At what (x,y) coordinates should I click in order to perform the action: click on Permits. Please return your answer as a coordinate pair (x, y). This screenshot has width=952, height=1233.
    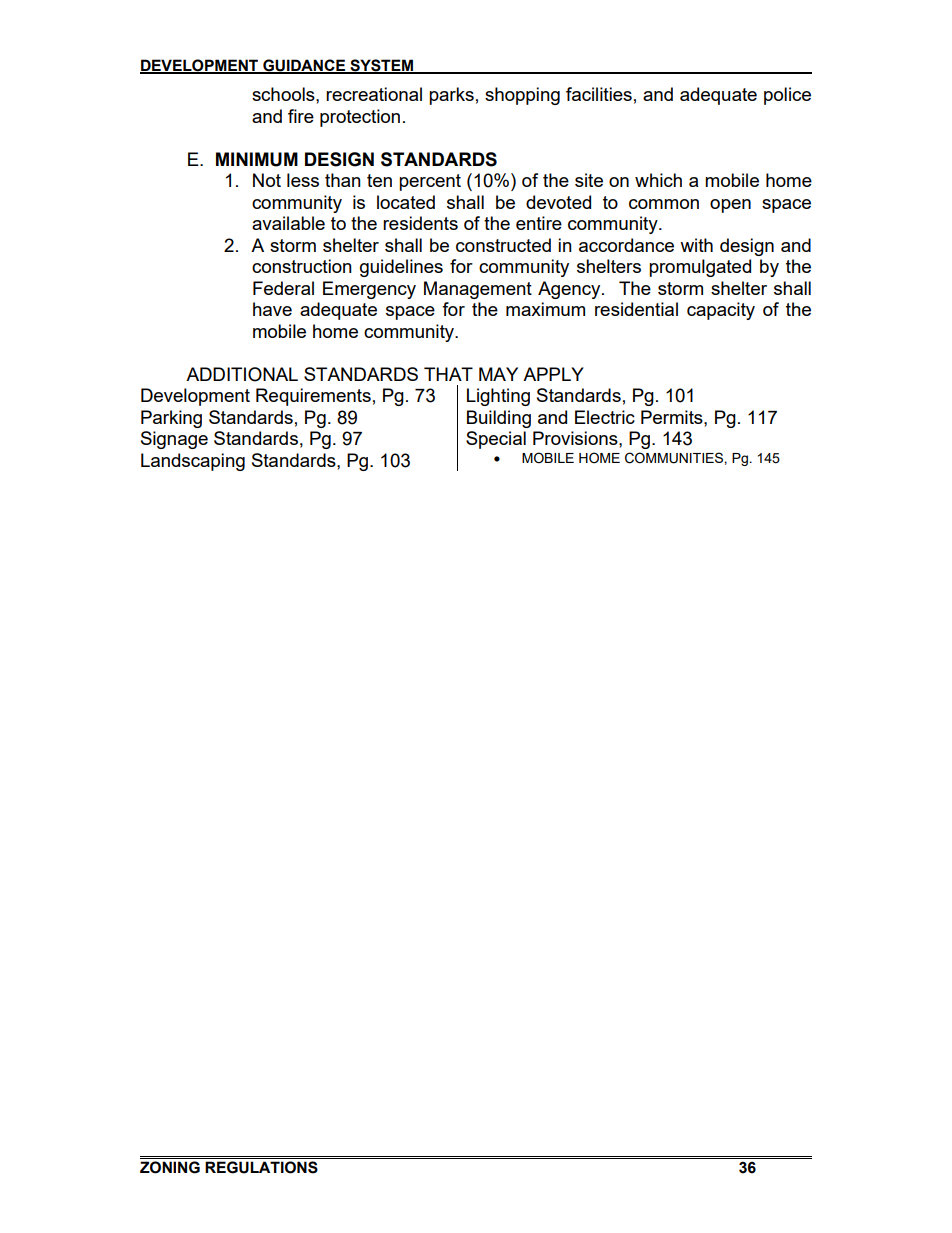
    Looking at the image, I should click on (673, 417).
